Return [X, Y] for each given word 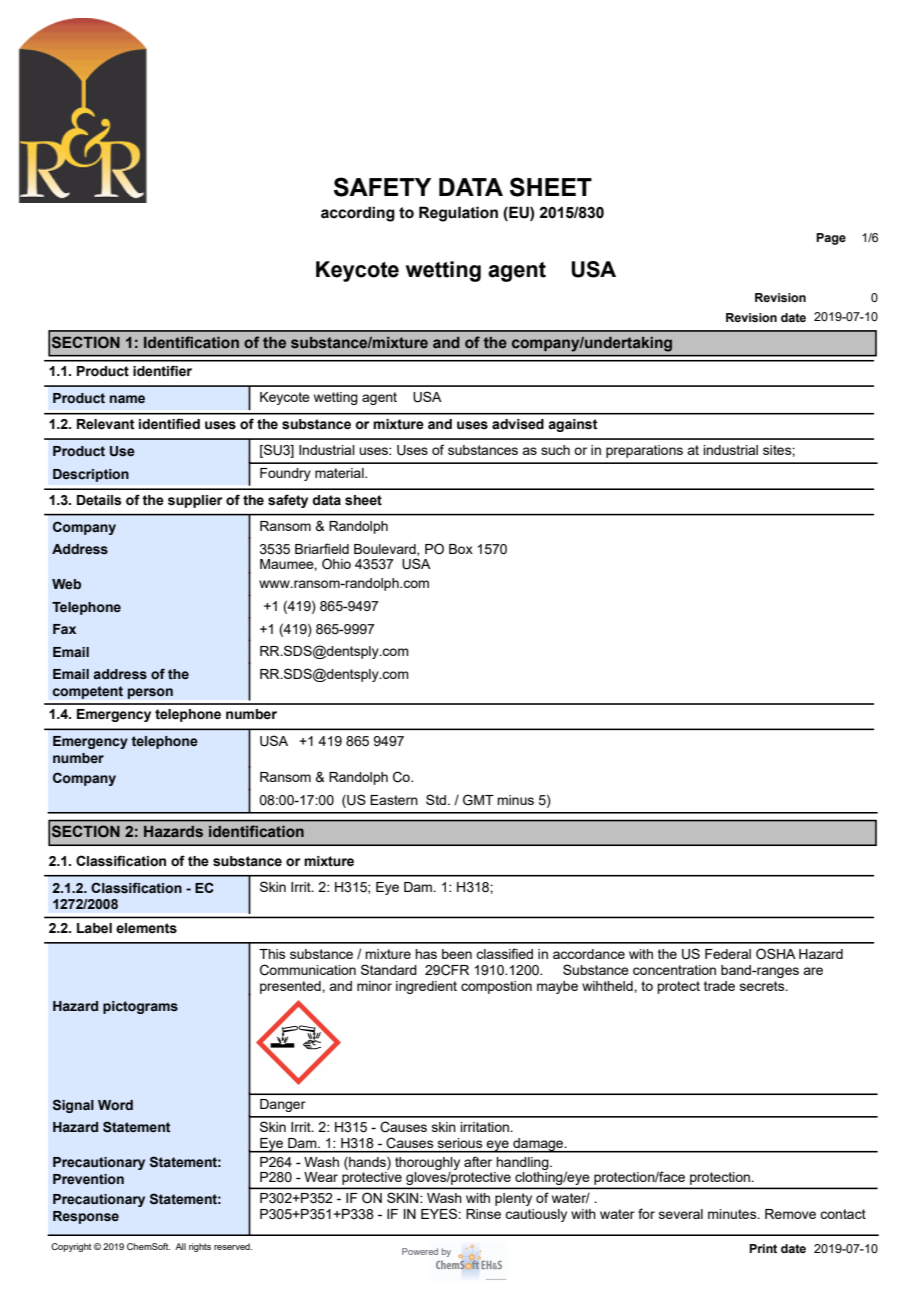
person [150, 693]
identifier [162, 371]
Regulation [458, 214]
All [180, 1246]
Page [831, 239]
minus [515, 800]
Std [436, 799]
